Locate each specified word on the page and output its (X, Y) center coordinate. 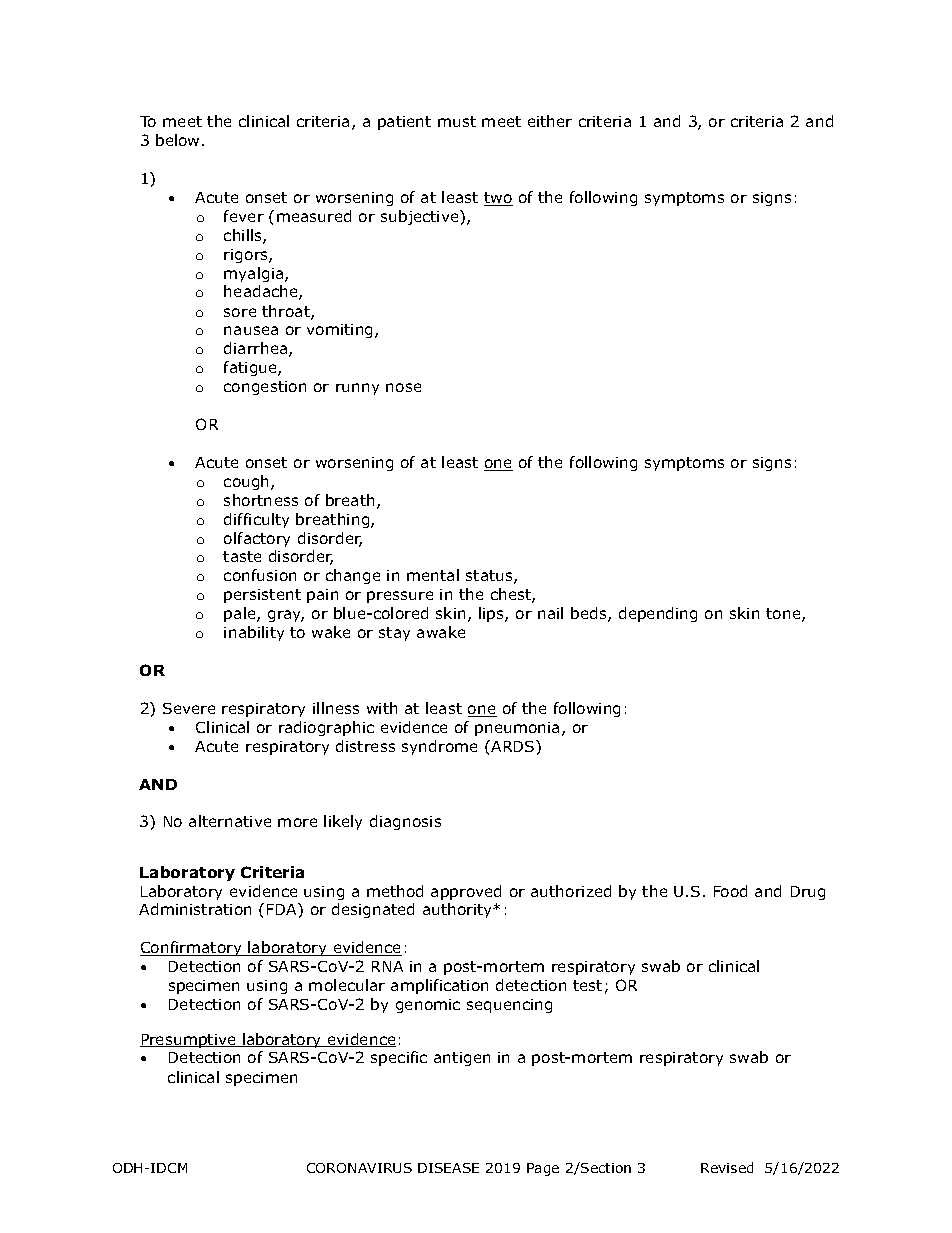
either (550, 121)
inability (254, 633)
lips (492, 614)
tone (784, 615)
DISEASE (448, 1168)
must (457, 121)
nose (403, 387)
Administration (195, 909)
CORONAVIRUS (359, 1168)
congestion (265, 388)
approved (466, 892)
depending (658, 614)
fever (244, 216)
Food (730, 891)
